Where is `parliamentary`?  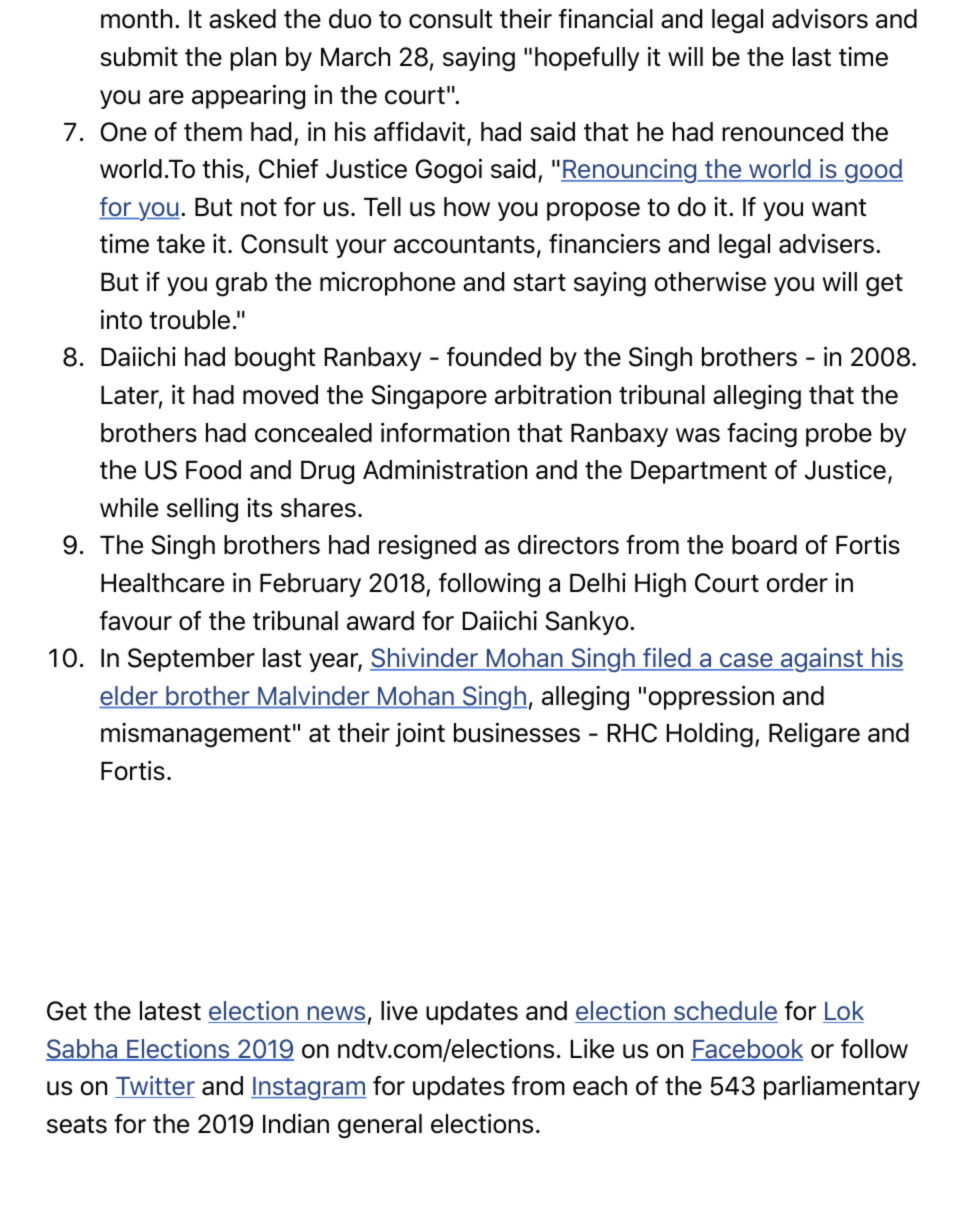
parliamentary is located at coordinates (842, 1088).
